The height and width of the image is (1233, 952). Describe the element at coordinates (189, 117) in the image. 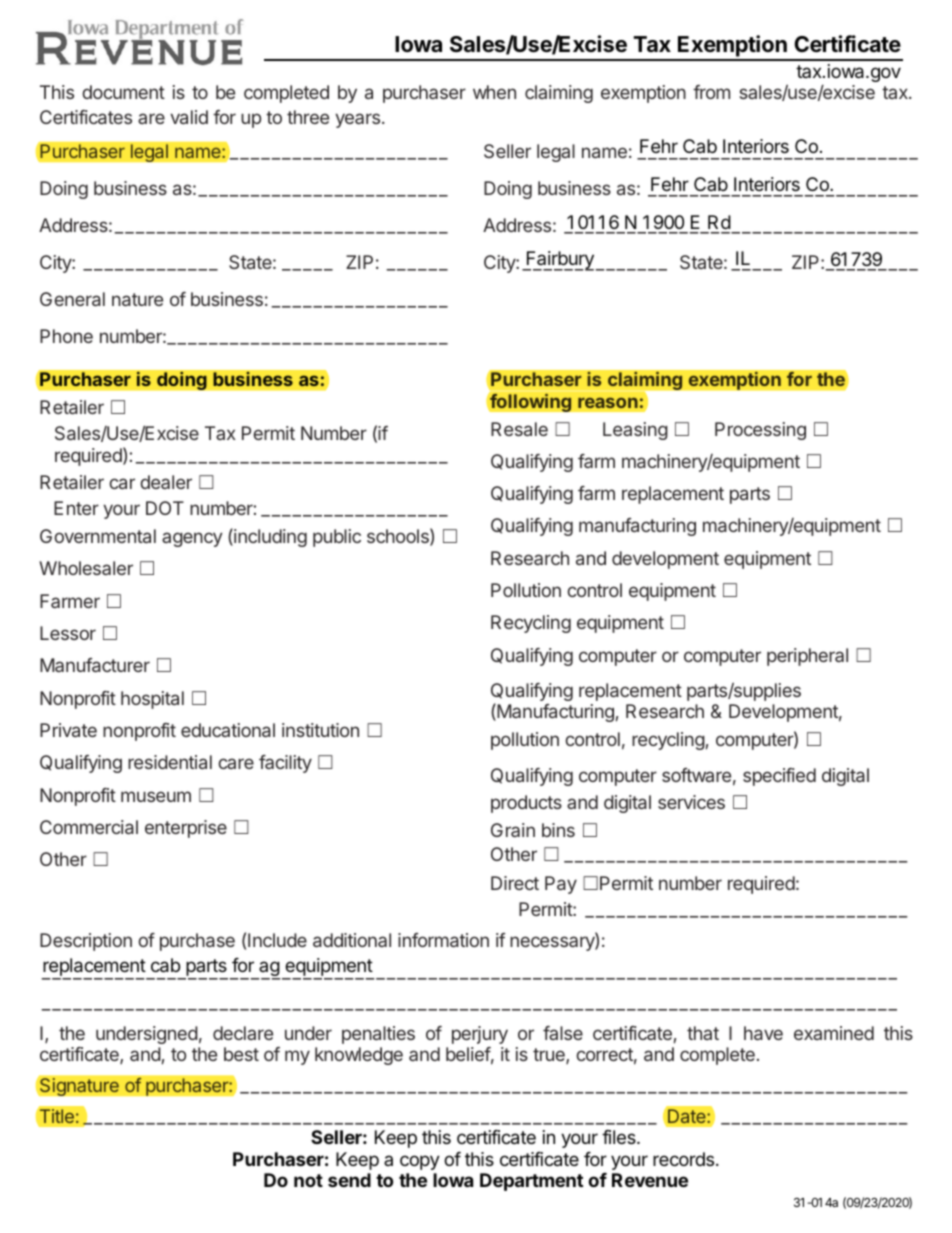

I see `valid` at that location.
